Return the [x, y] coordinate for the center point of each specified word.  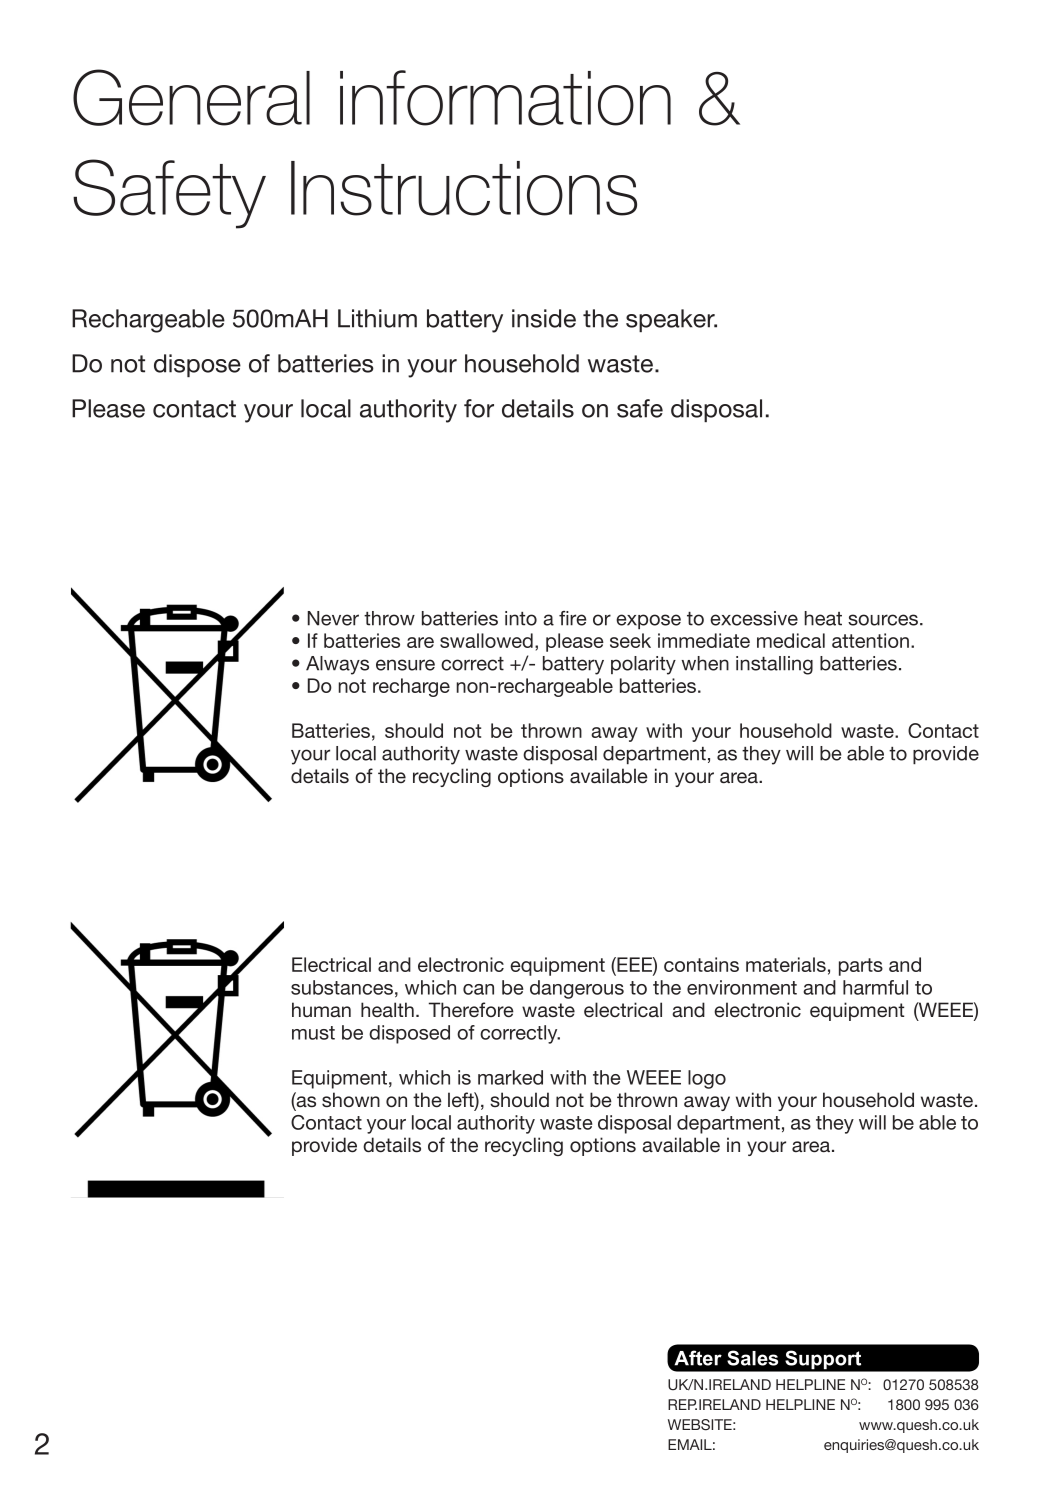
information [505, 98]
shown [351, 1100]
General [191, 97]
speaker [671, 320]
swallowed [486, 640]
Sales [752, 1358]
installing [774, 665]
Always [337, 665]
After [698, 1358]
